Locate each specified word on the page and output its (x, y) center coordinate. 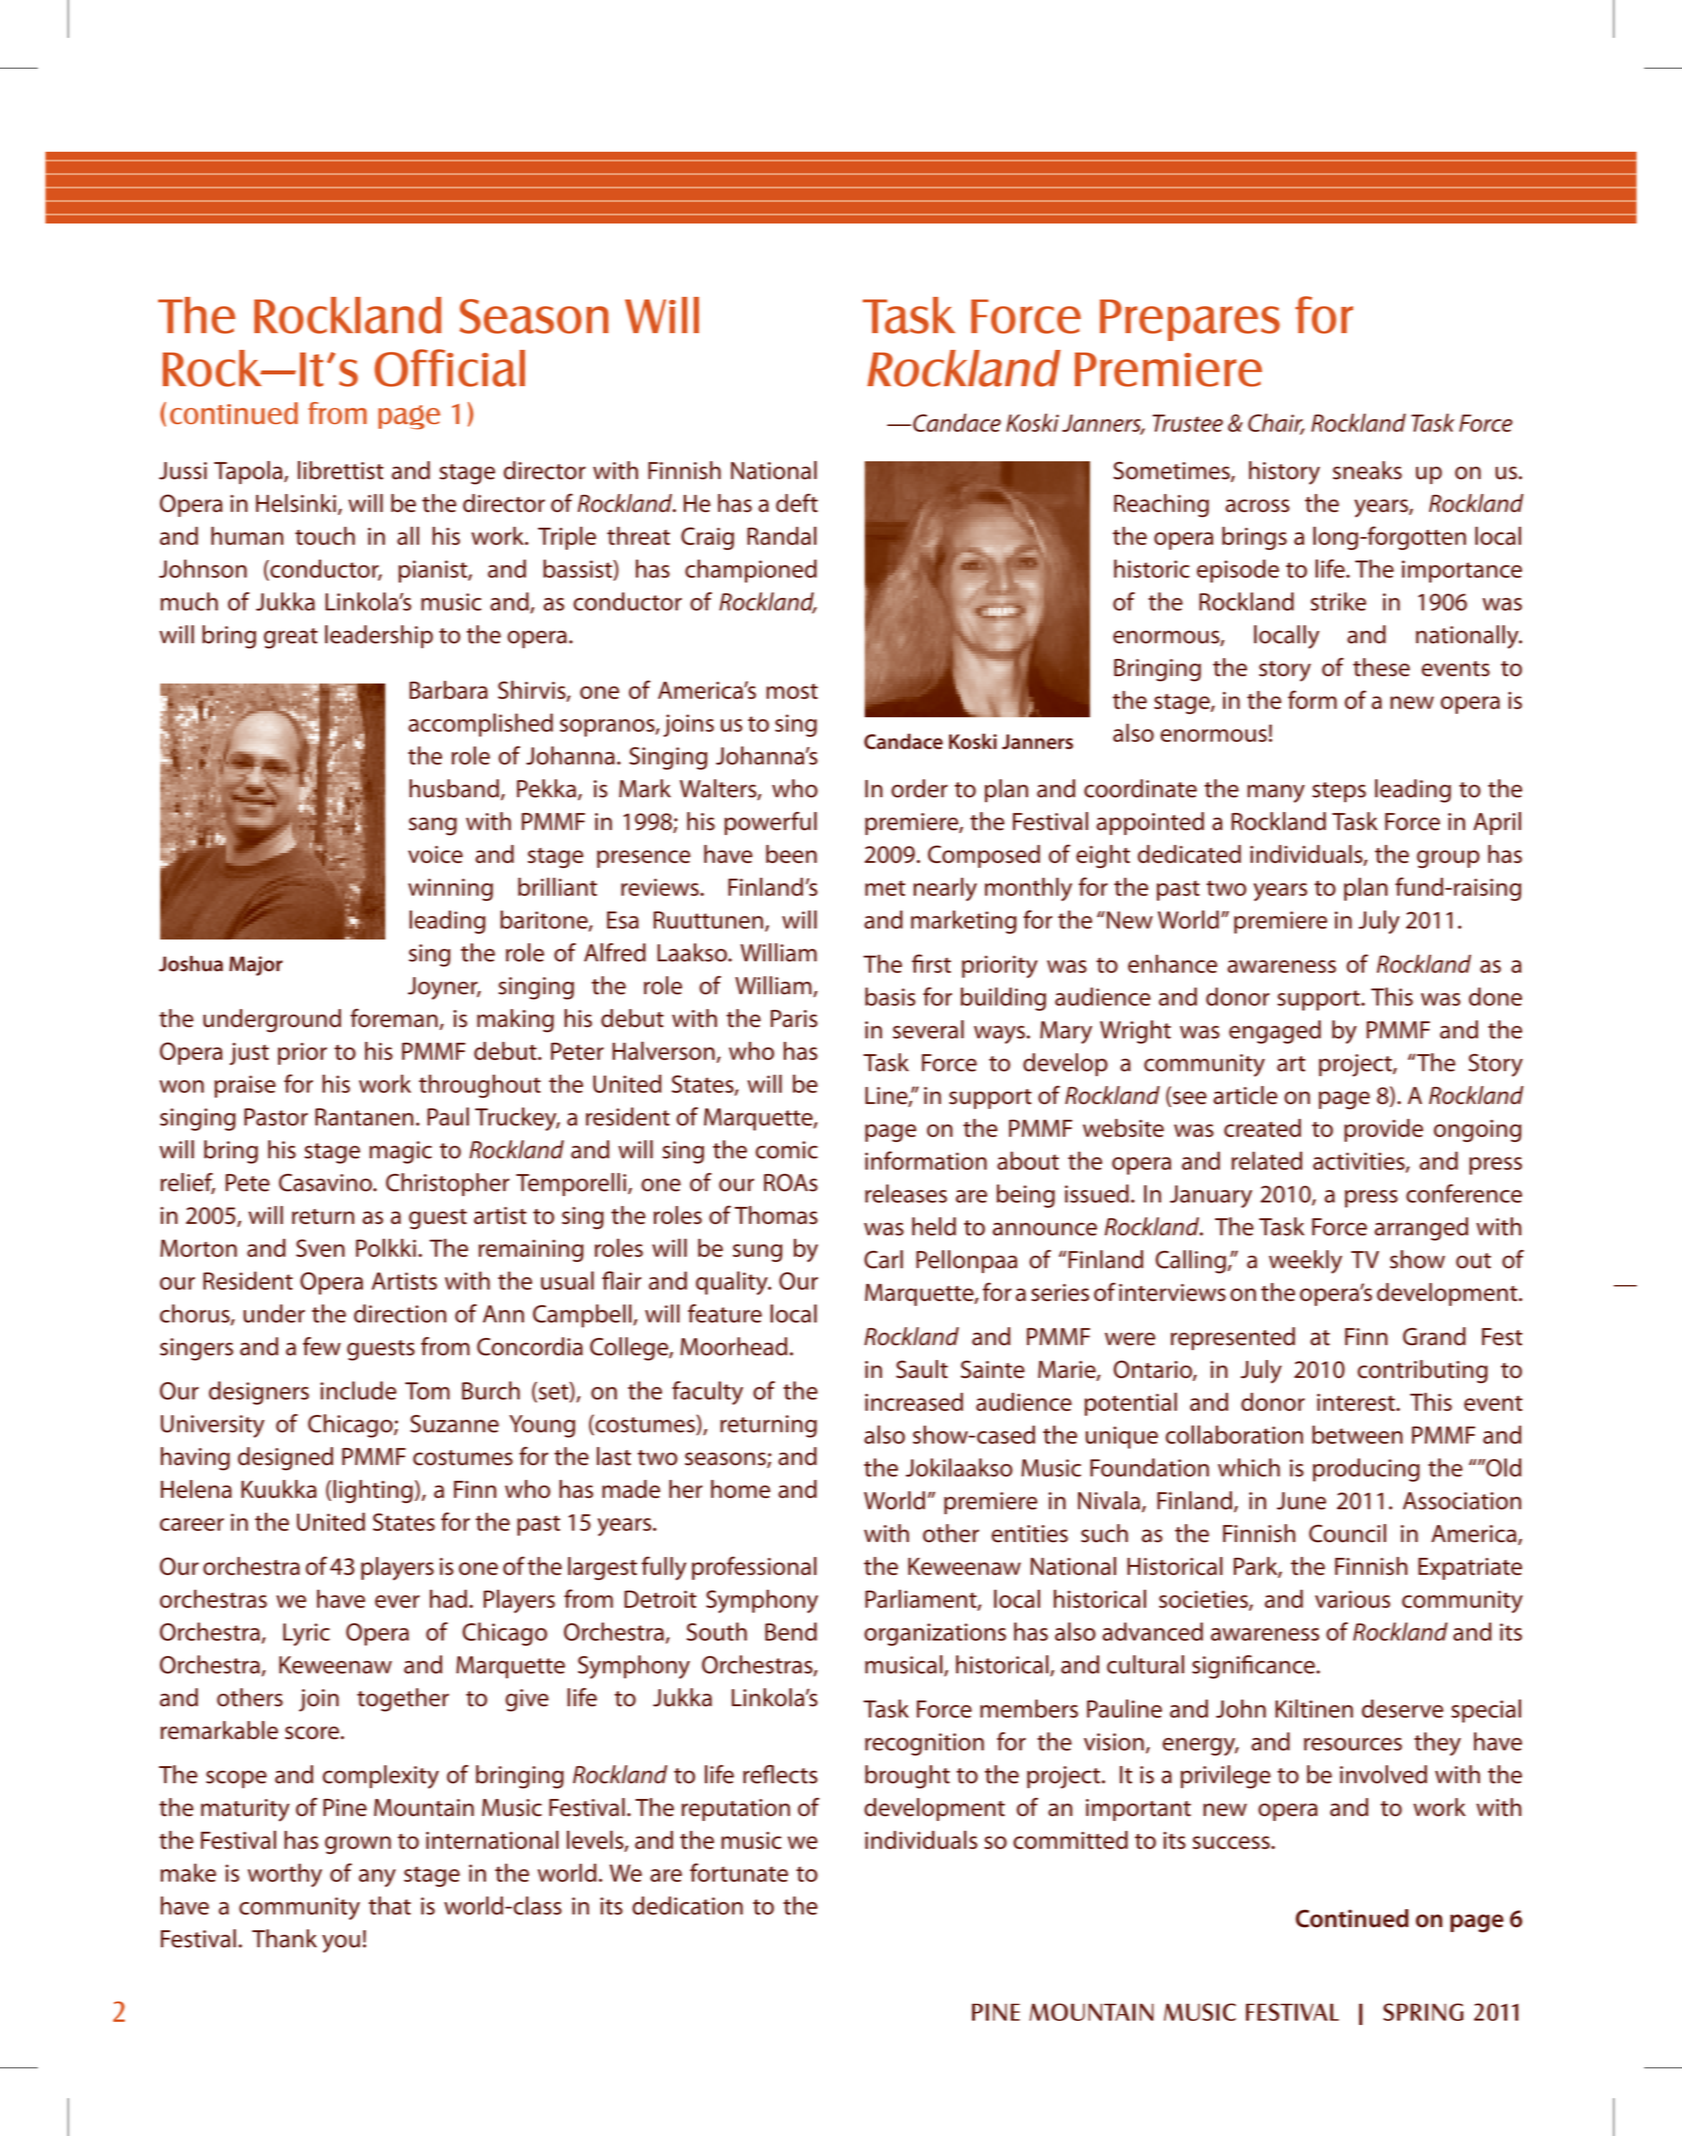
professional (754, 1568)
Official (450, 368)
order (919, 788)
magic (401, 1152)
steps (1339, 792)
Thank (284, 1938)
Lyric (306, 1634)
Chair (1276, 423)
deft (797, 502)
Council (1347, 1533)
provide (1383, 1130)
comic (787, 1150)
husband (454, 788)
